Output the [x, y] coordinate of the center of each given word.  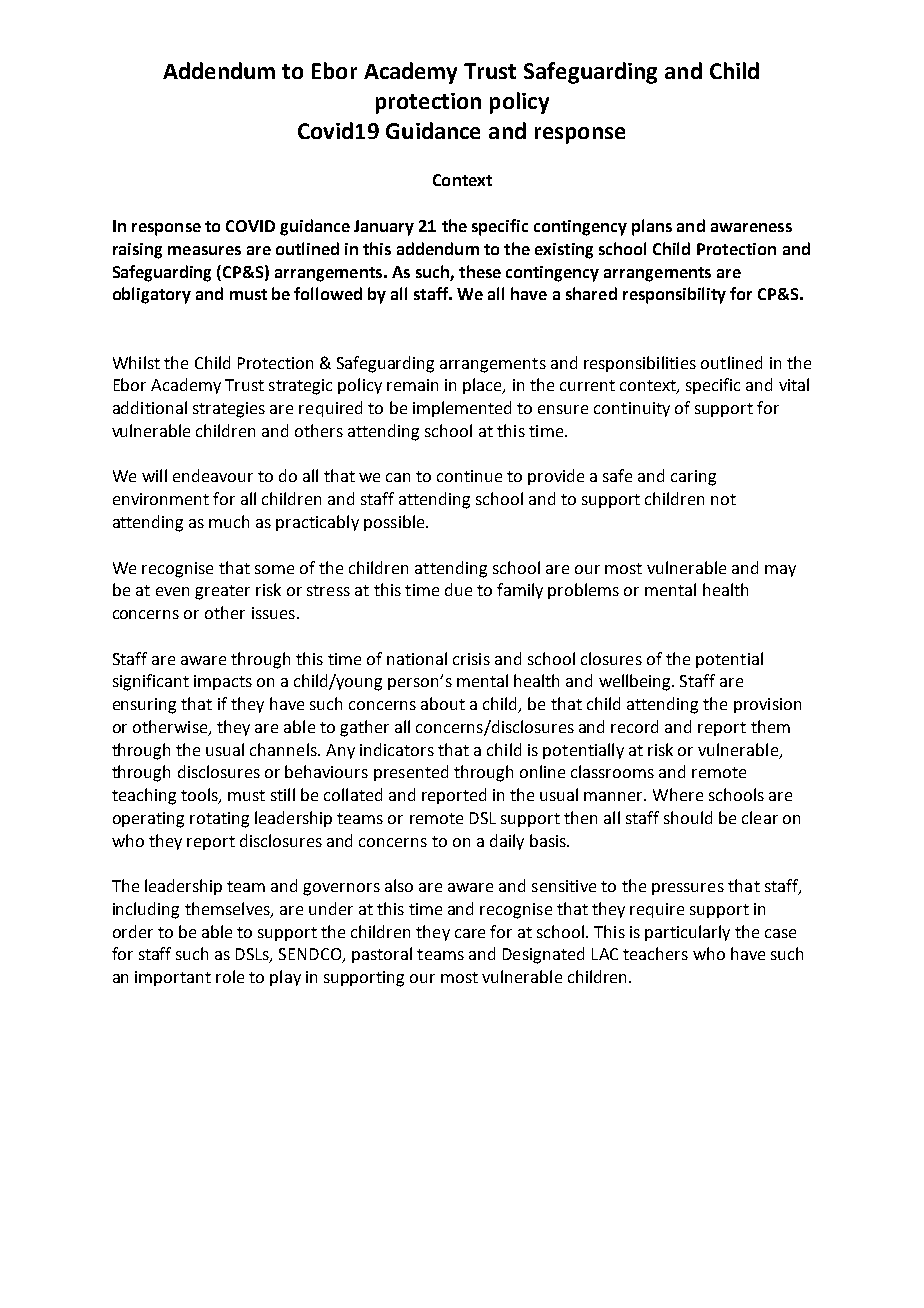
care [470, 933]
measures [204, 250]
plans [652, 227]
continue [469, 476]
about [443, 703]
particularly [687, 933]
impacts [223, 682]
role [230, 976]
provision [767, 705]
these [480, 271]
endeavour [213, 475]
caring [693, 478]
